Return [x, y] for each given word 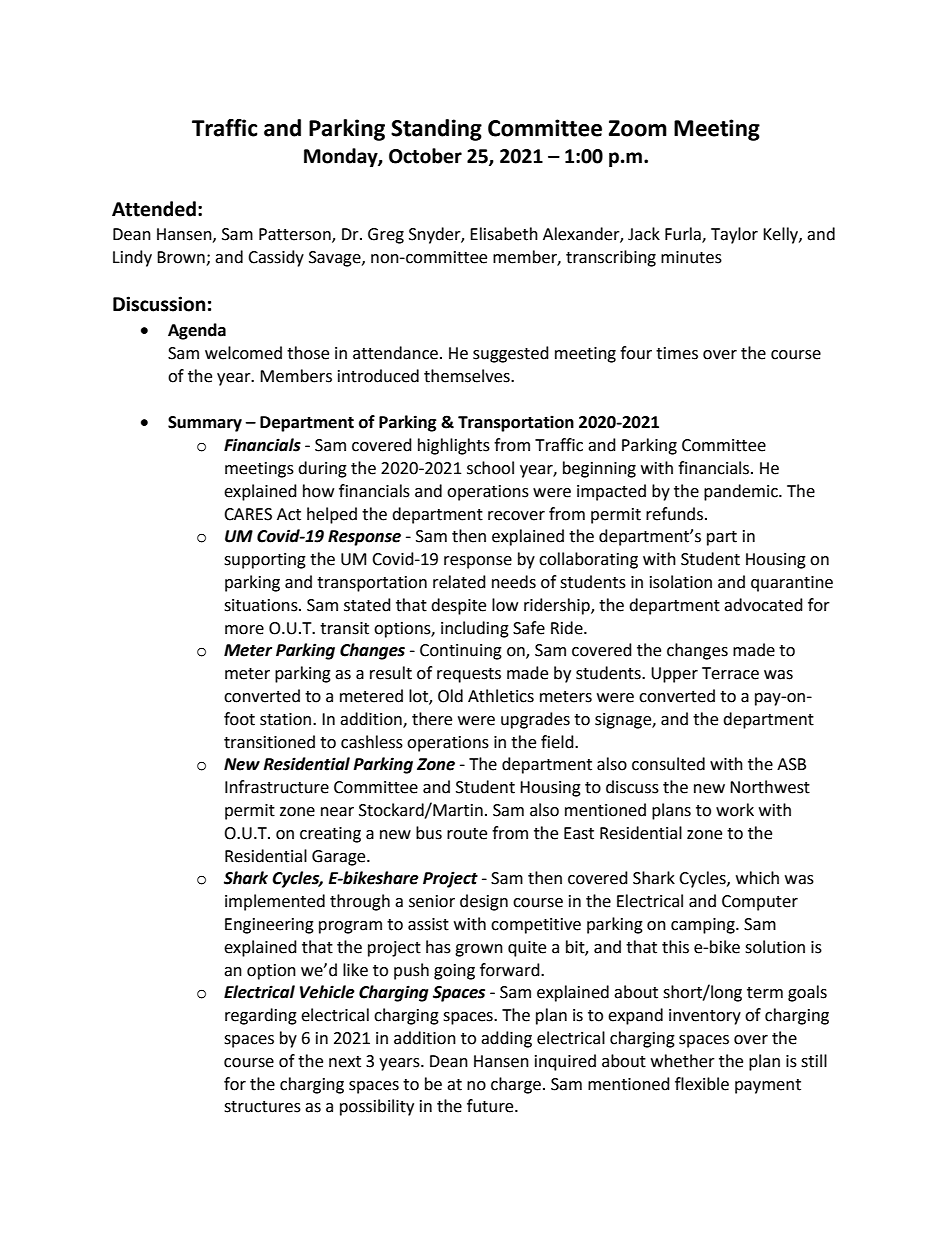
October [425, 156]
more [244, 630]
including [475, 629]
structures [262, 1107]
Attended [154, 209]
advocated [763, 605]
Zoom [638, 128]
